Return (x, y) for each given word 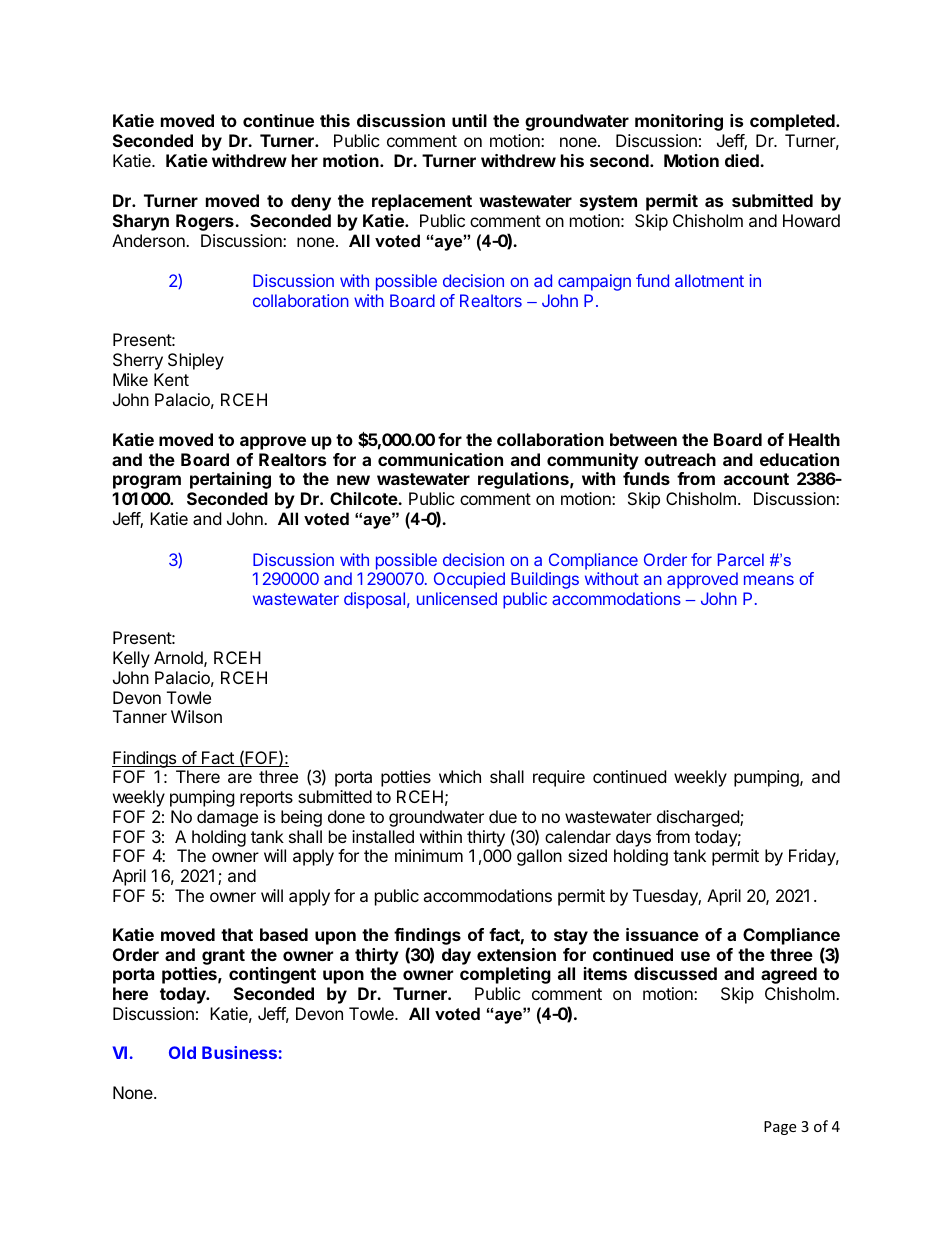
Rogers (206, 222)
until (469, 120)
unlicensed (457, 598)
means (769, 580)
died (743, 160)
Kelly (131, 659)
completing (505, 975)
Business (239, 1052)
